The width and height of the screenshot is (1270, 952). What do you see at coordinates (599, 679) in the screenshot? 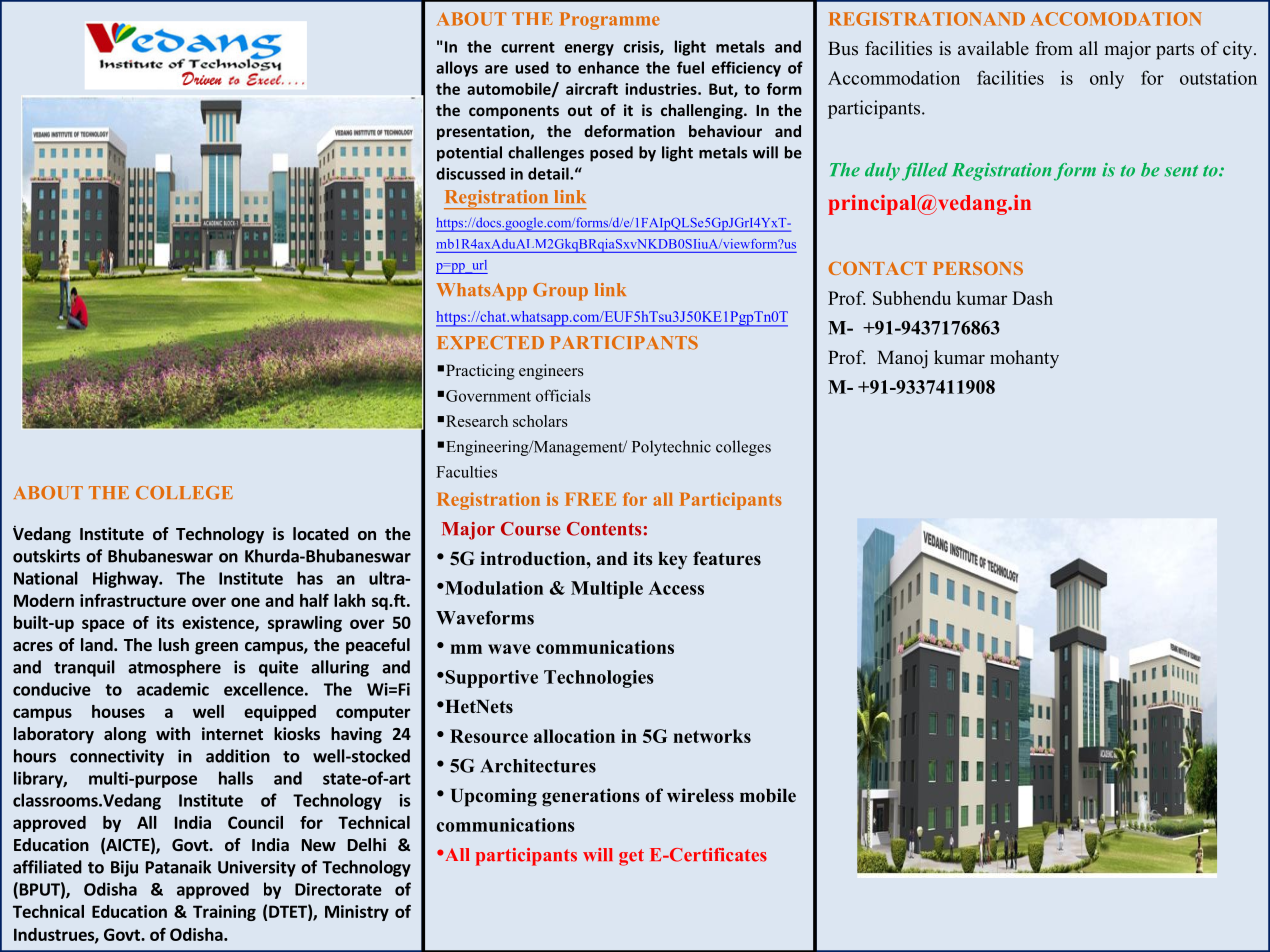
I see `Technologies` at bounding box center [599, 679].
